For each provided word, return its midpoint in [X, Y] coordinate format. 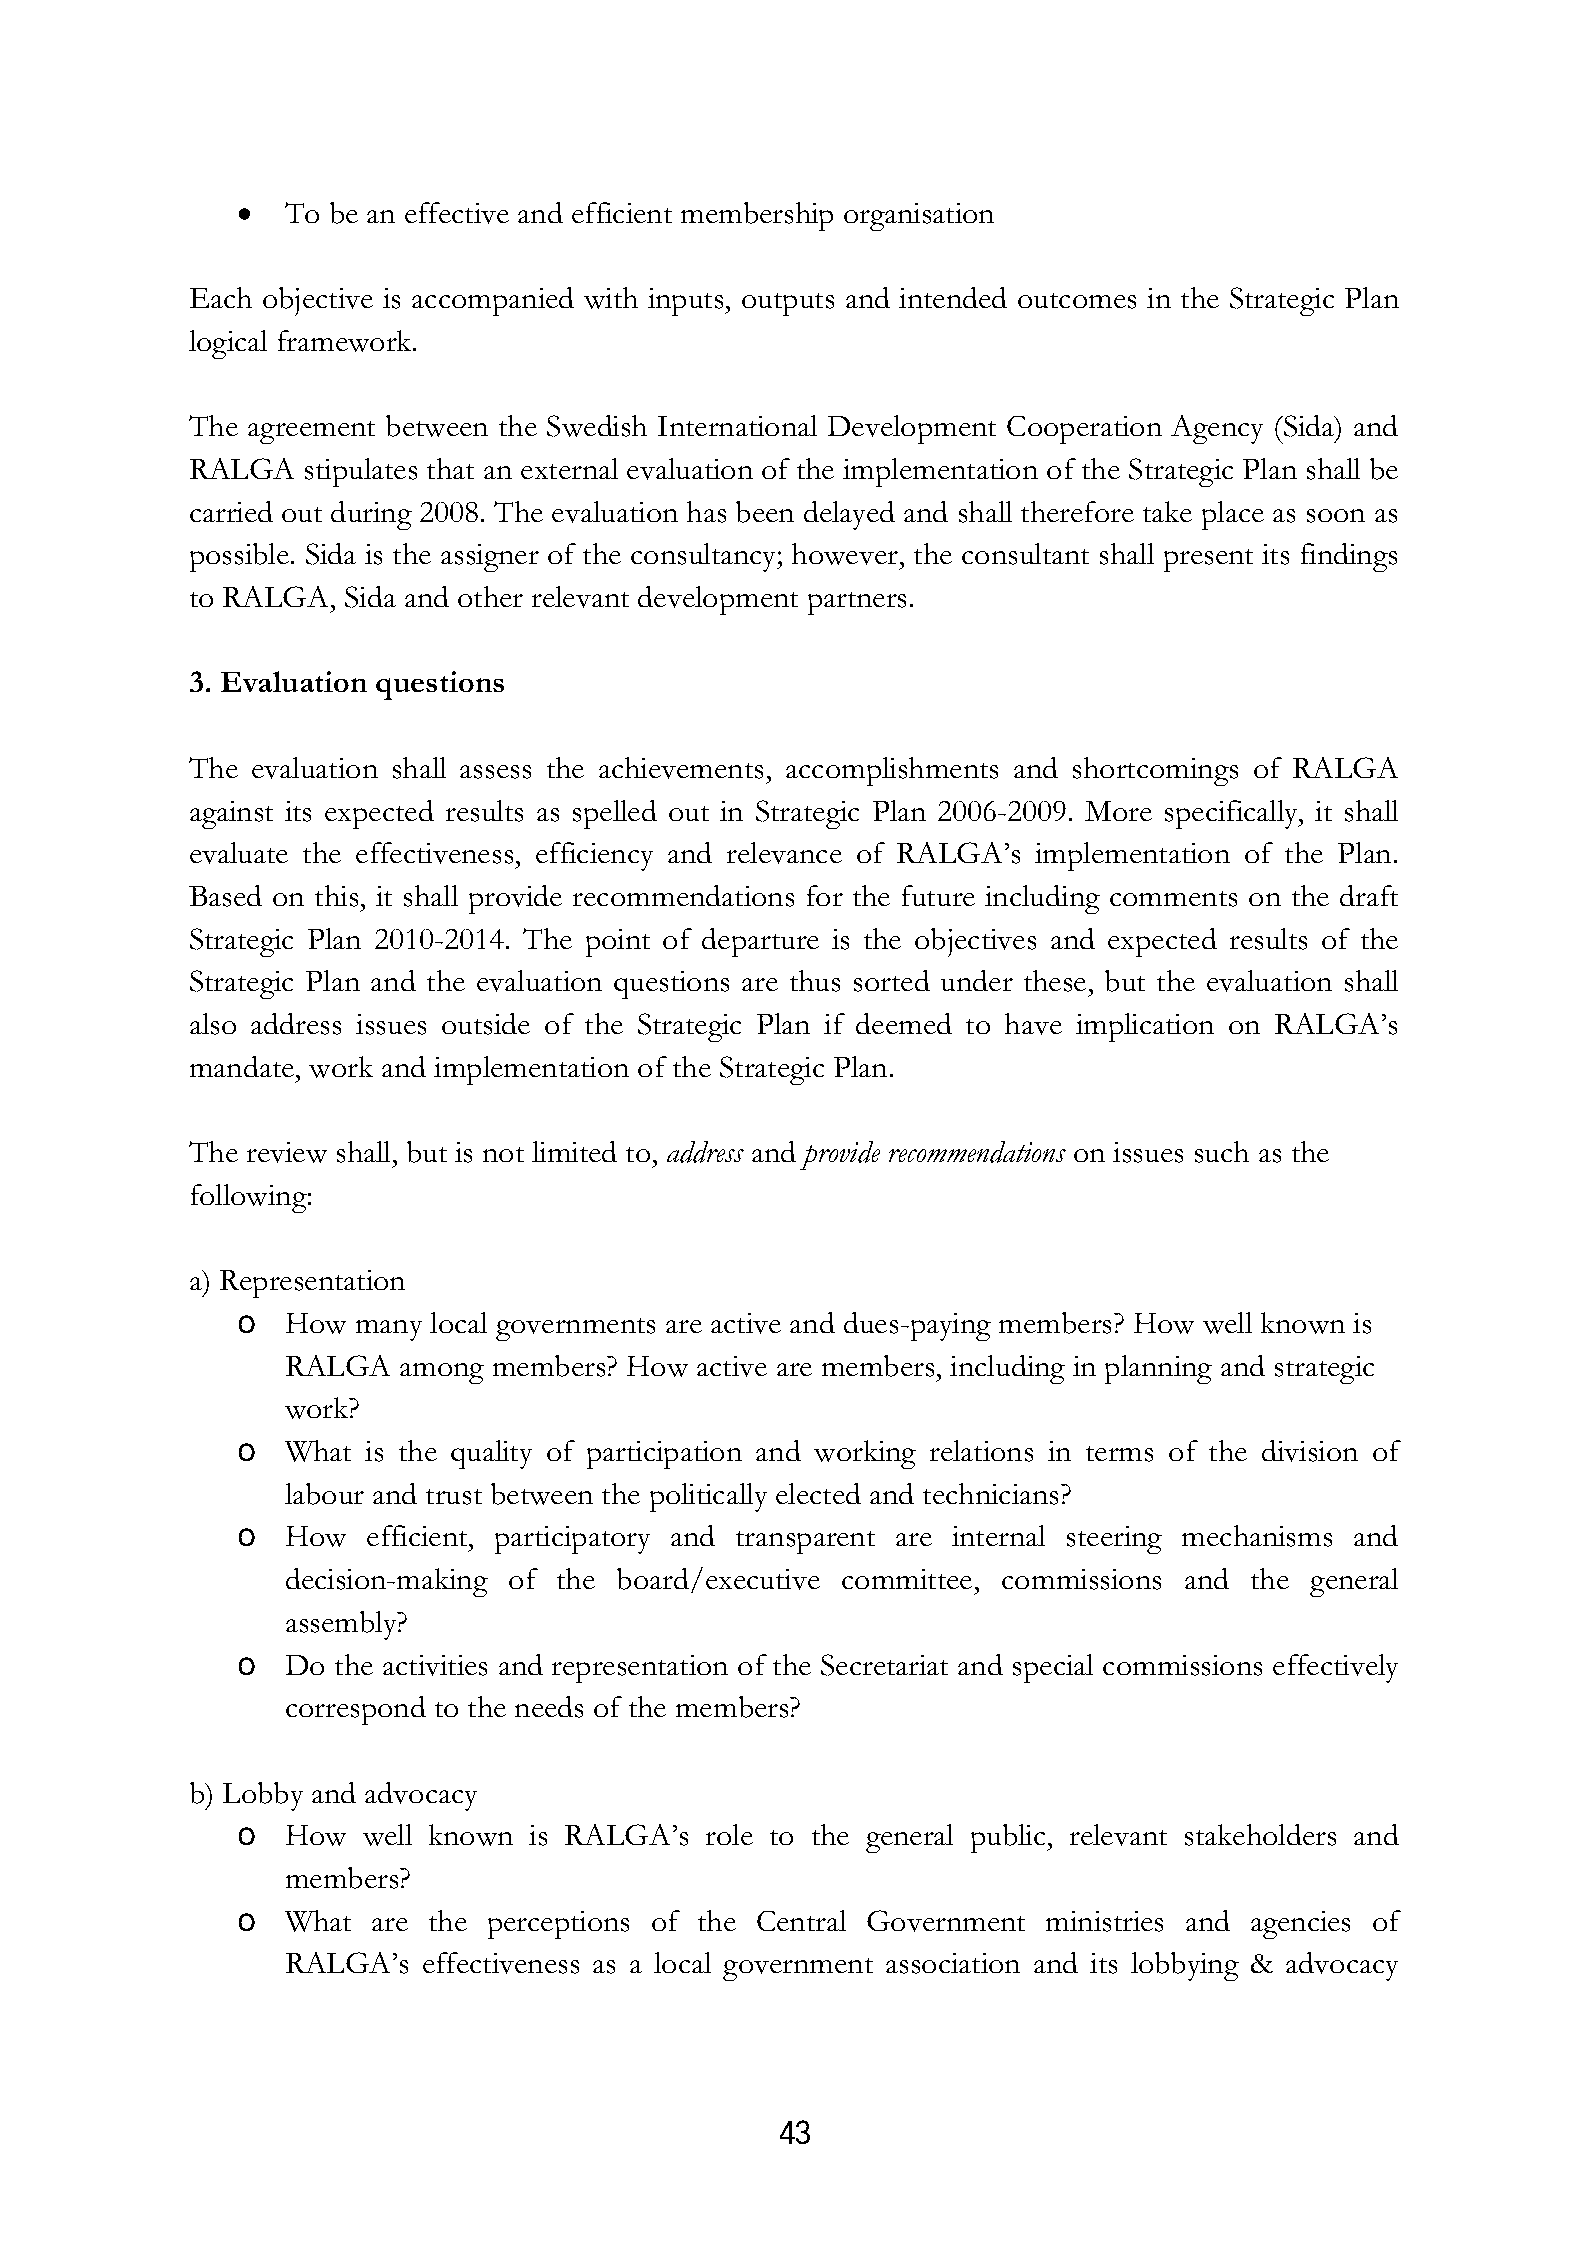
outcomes [1077, 301]
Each [221, 297]
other [490, 596]
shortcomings [1155, 771]
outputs [788, 304]
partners [857, 603]
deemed [904, 1023]
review [287, 1152]
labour [324, 1494]
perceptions [558, 1925]
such [1222, 1152]
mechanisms [1257, 1536]
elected [818, 1493]
